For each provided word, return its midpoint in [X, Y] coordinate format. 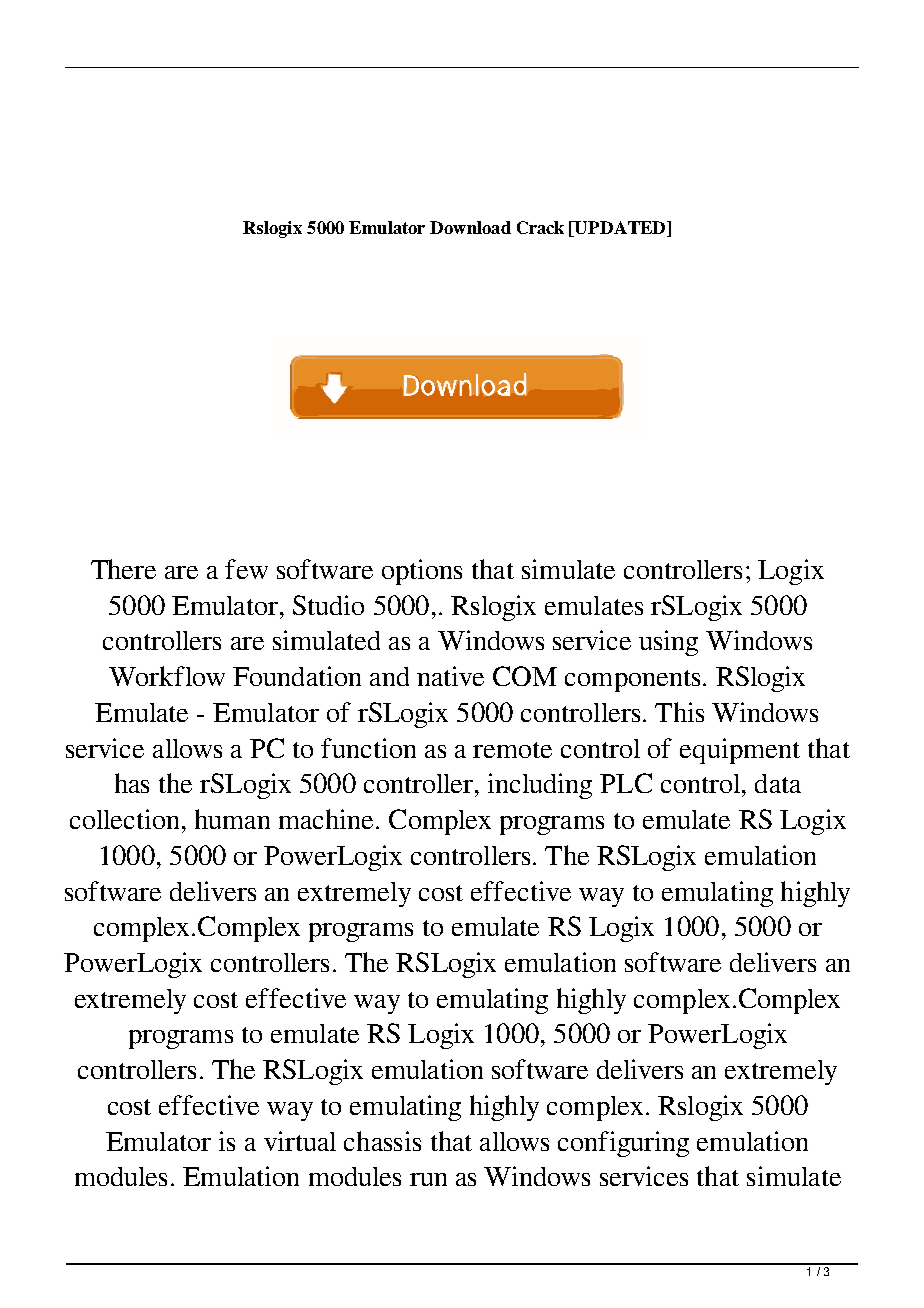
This [679, 712]
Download [470, 227]
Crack [540, 227]
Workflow [167, 676]
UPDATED [620, 229]
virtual [300, 1141]
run [428, 1179]
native [450, 676]
